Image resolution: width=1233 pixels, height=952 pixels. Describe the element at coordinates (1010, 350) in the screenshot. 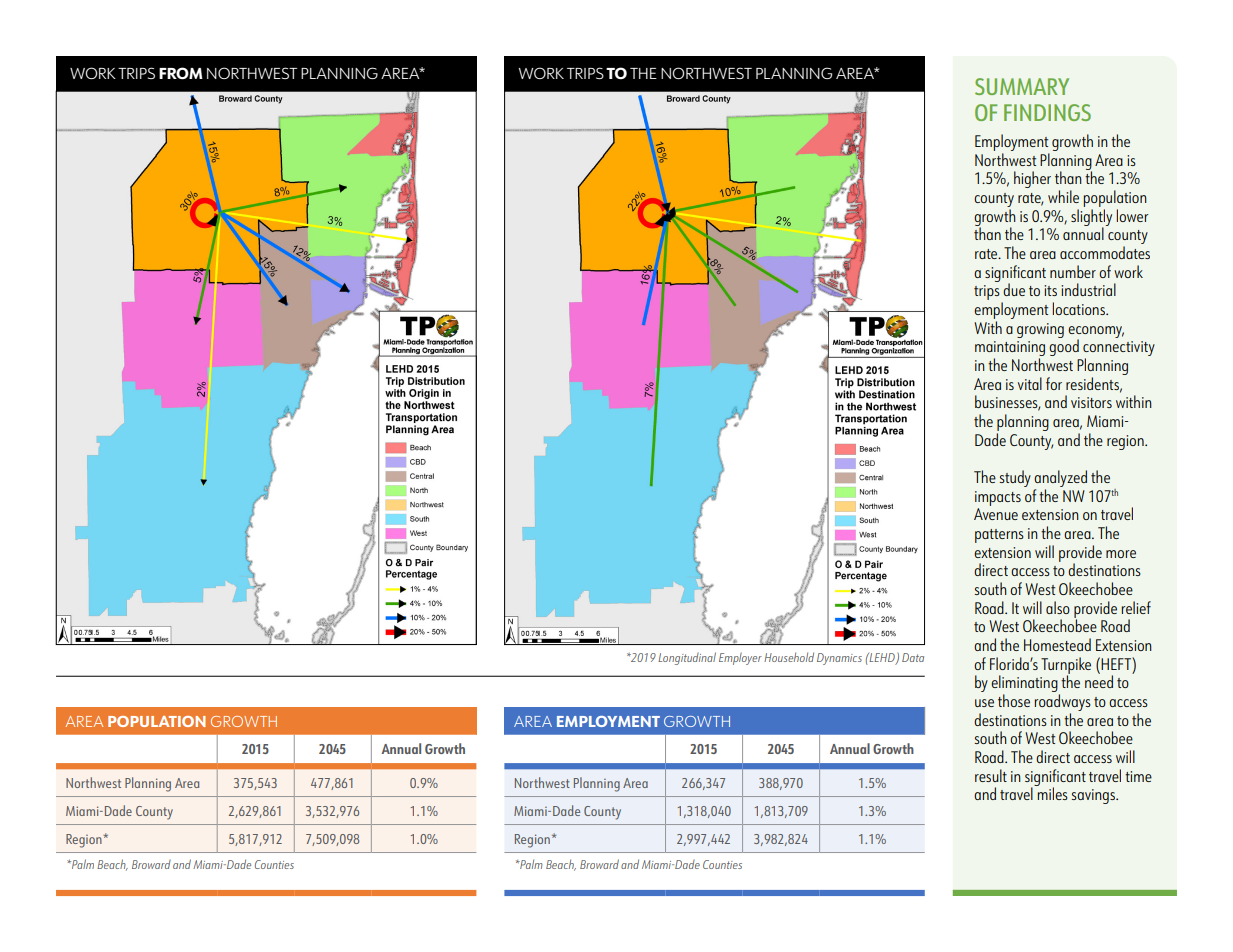

I see `maintaining` at that location.
